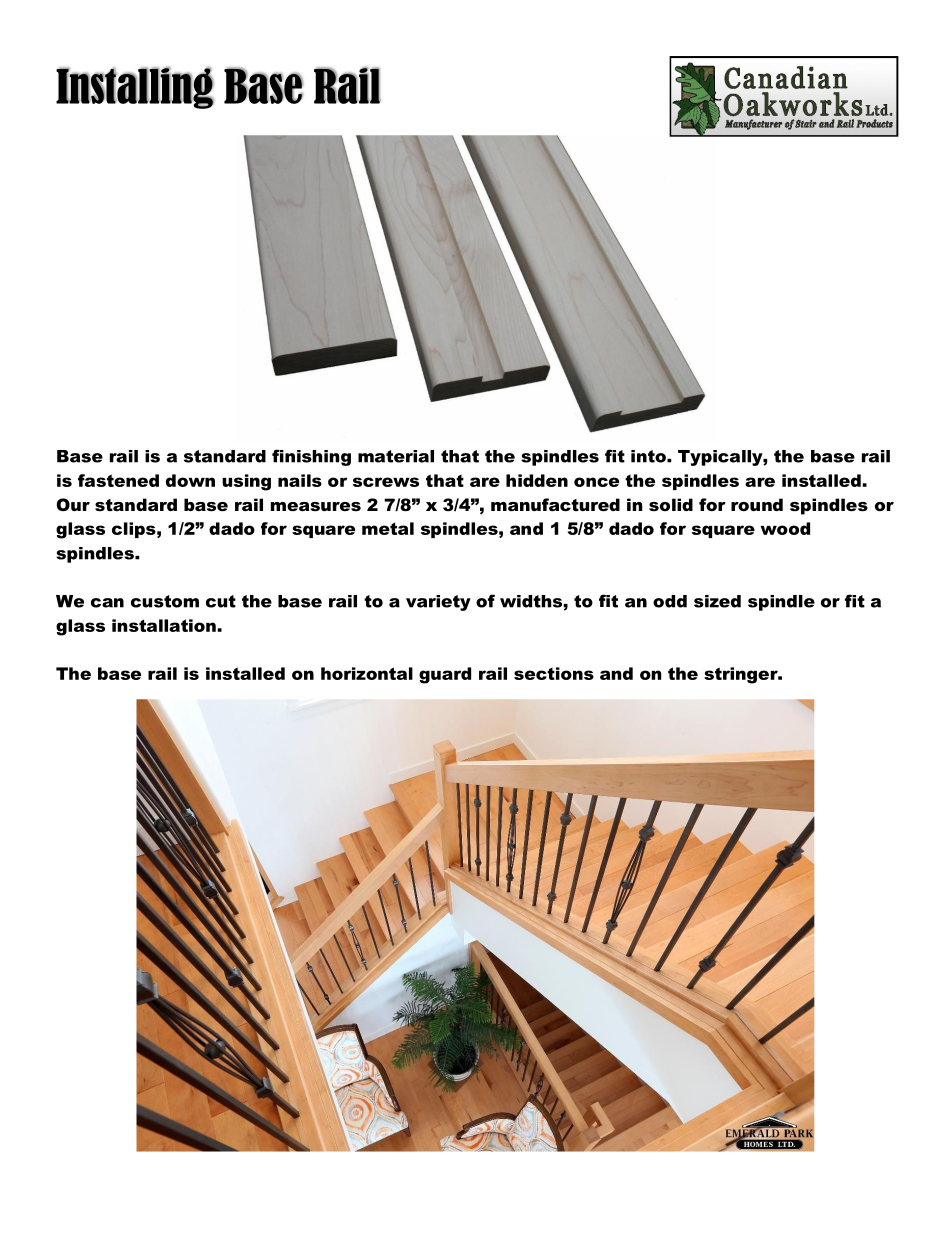 The height and width of the screenshot is (1233, 952). Describe the element at coordinates (757, 504) in the screenshot. I see `round` at that location.
